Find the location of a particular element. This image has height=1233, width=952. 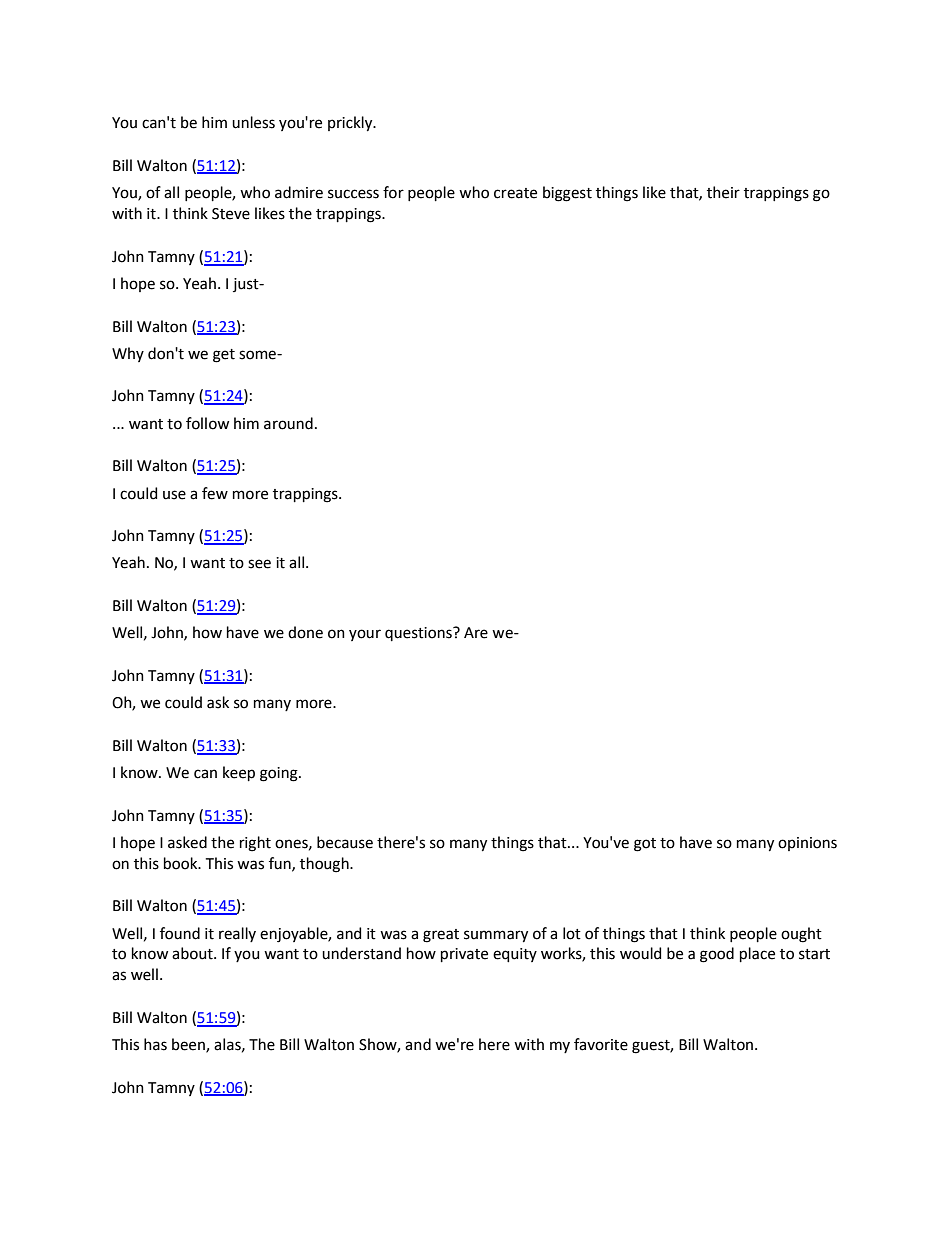

their is located at coordinates (723, 192).
